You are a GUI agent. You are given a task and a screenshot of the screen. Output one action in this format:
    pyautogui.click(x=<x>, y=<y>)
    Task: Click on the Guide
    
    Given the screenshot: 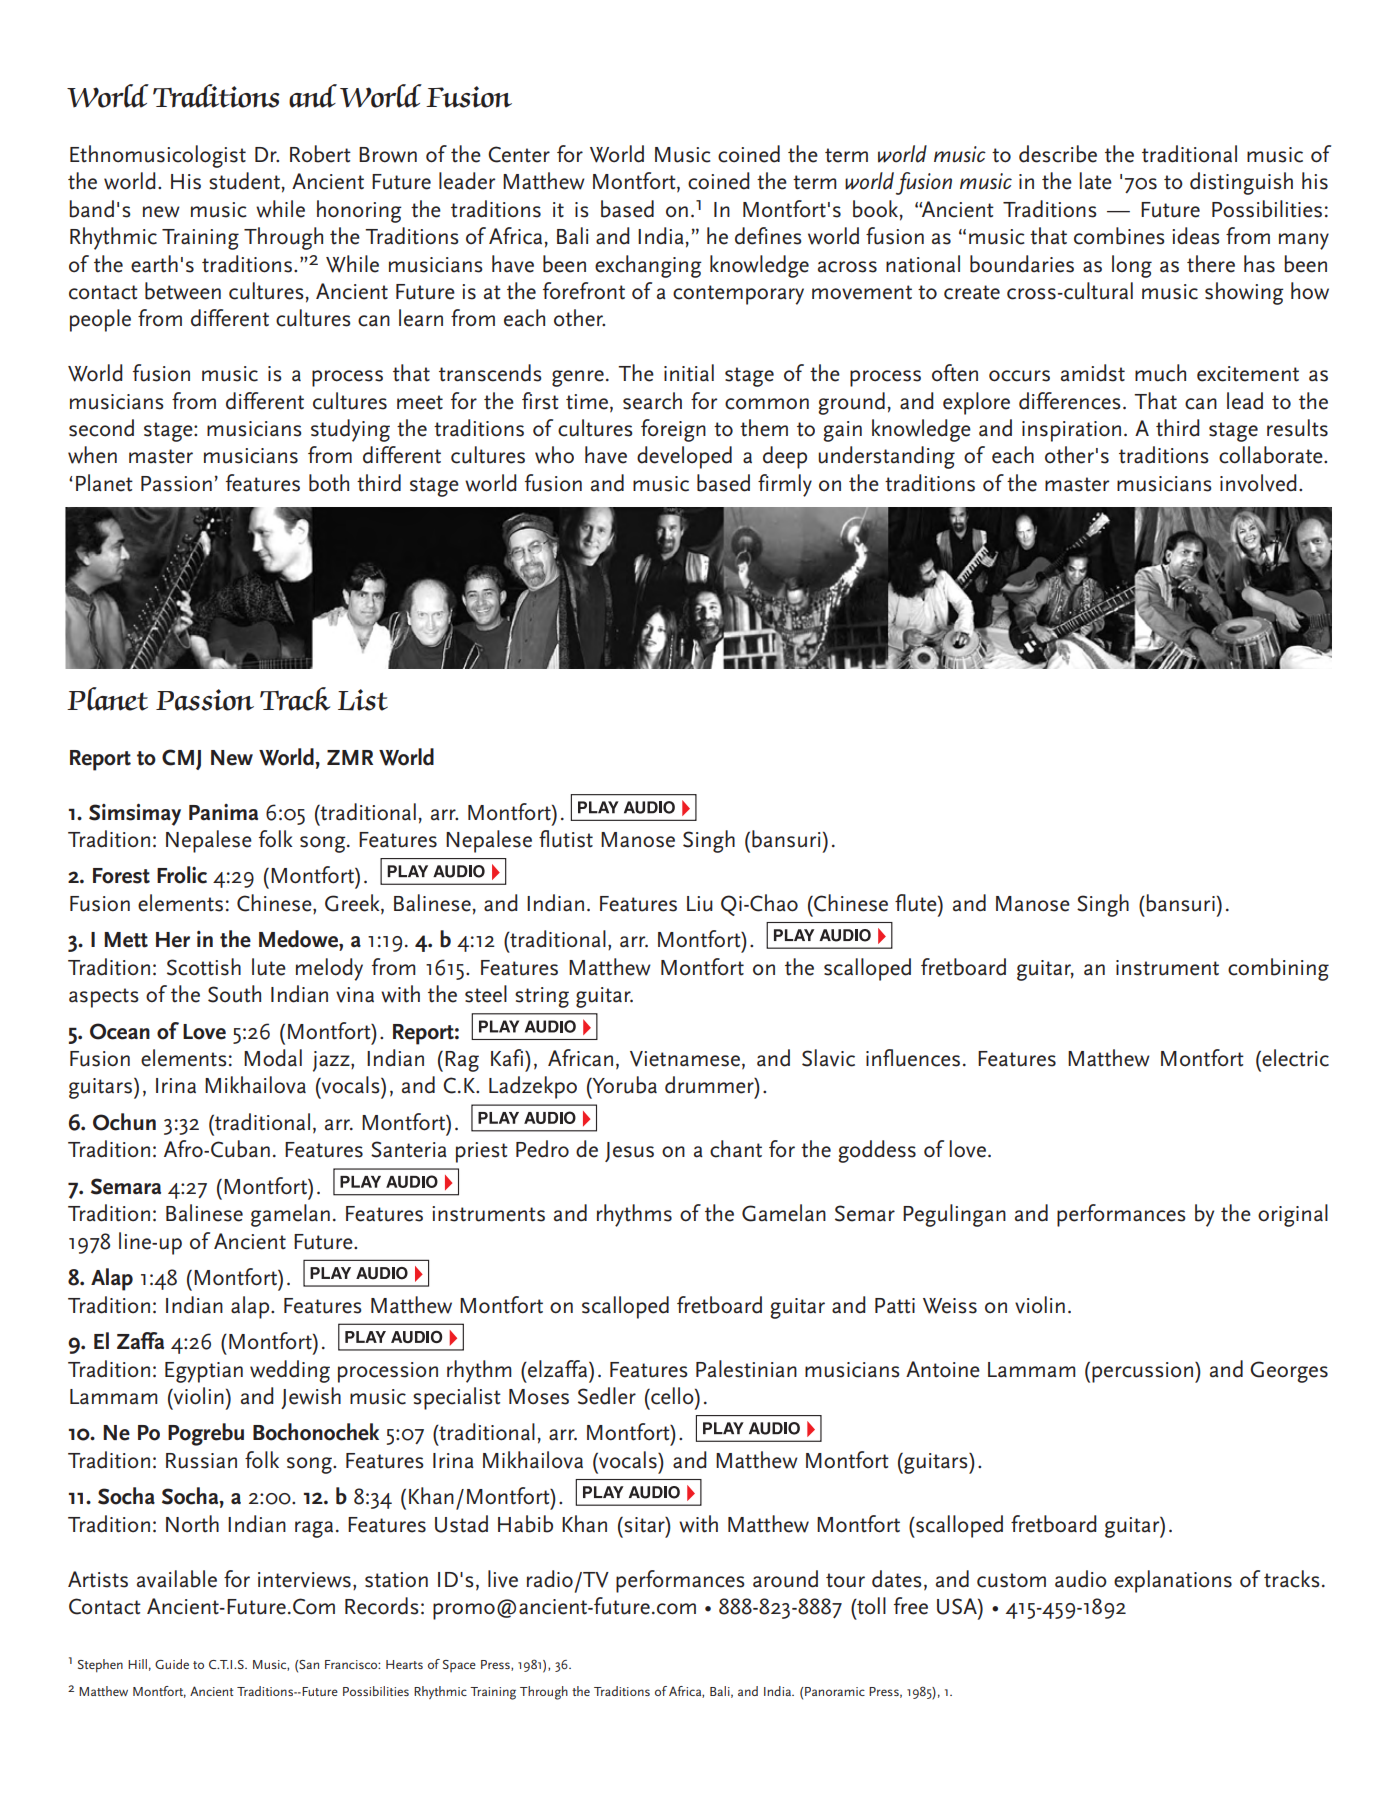 What is the action you would take?
    pyautogui.click(x=172, y=1664)
